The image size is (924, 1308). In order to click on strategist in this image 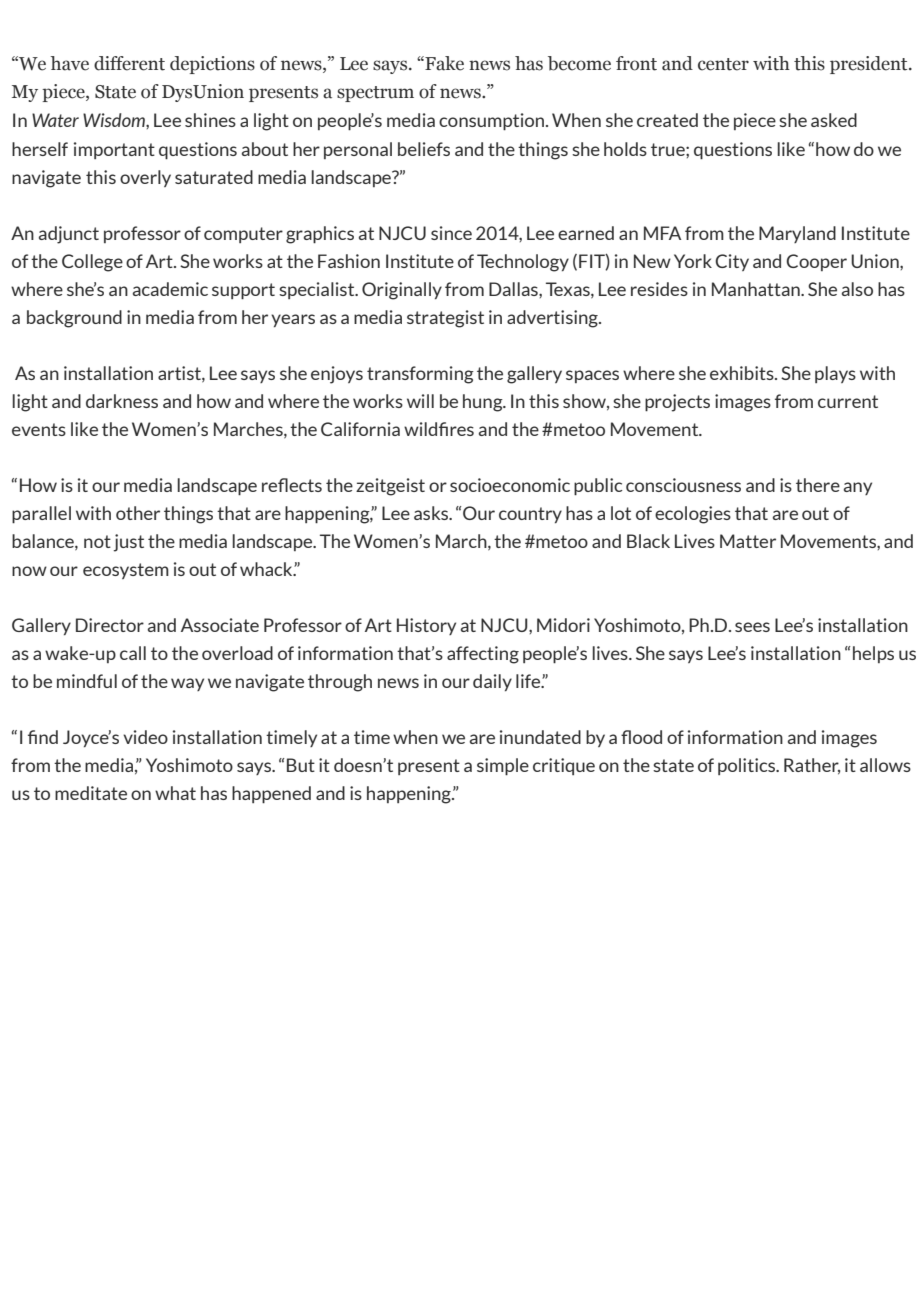, I will do `click(445, 319)`.
